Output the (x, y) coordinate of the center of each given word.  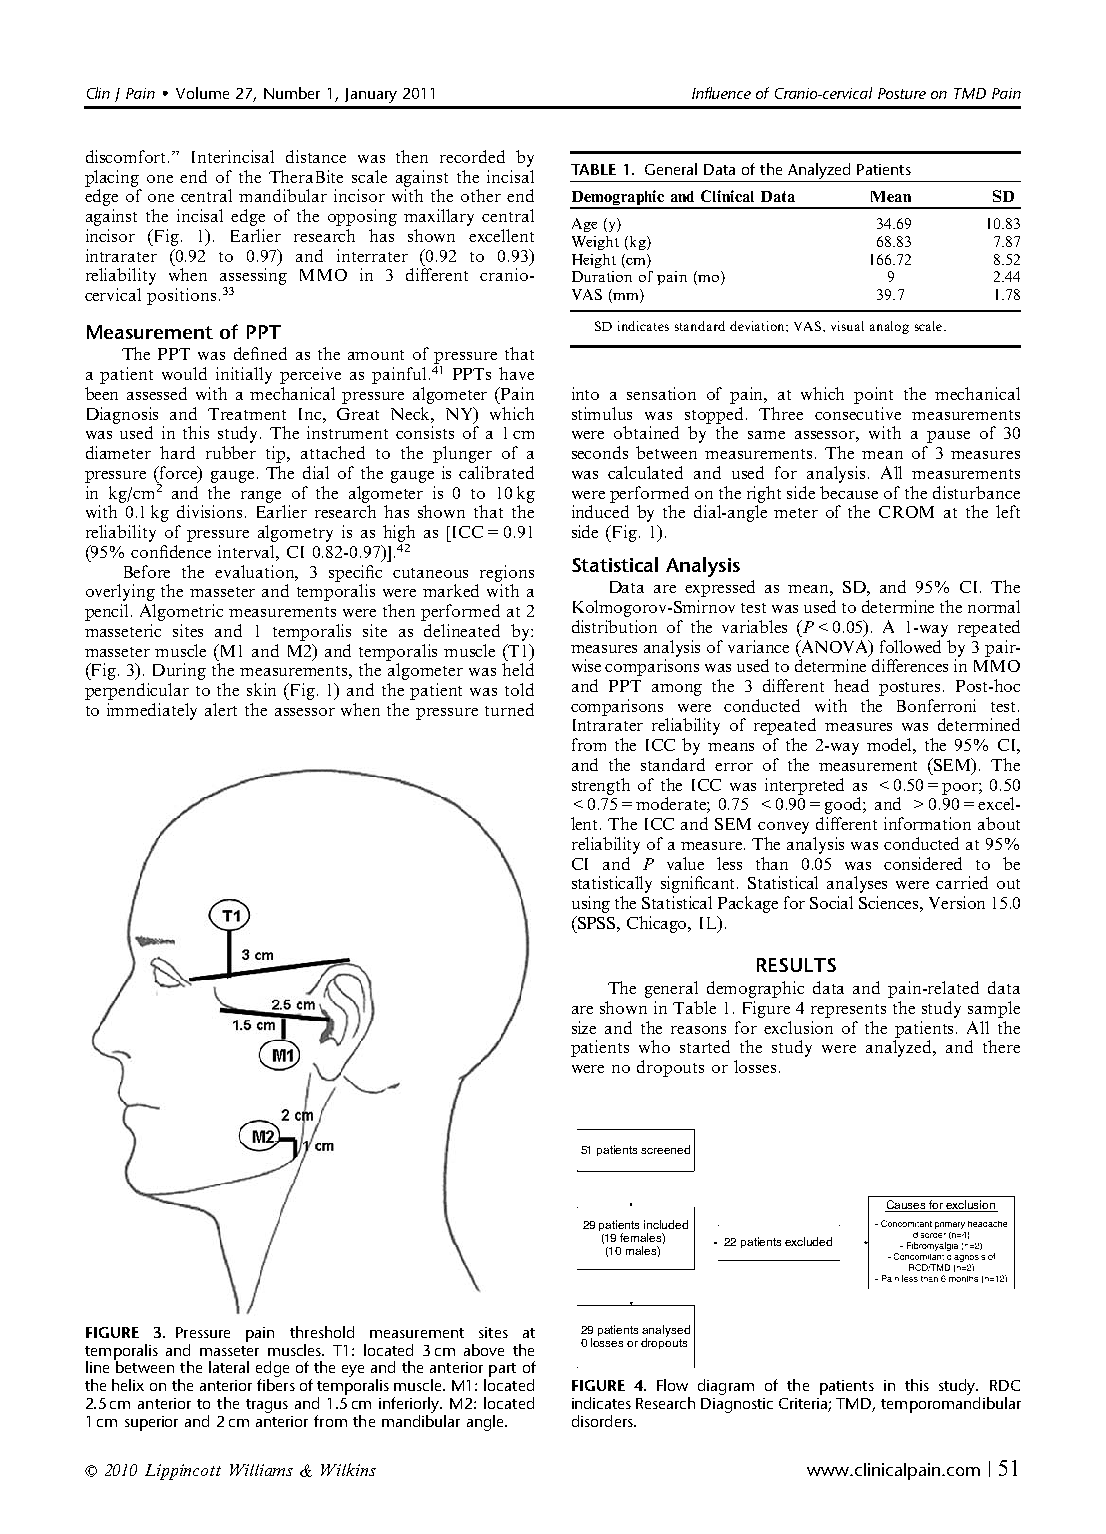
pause (948, 437)
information (927, 823)
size (584, 1027)
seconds (600, 452)
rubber (231, 452)
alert (221, 709)
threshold (322, 1332)
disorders (603, 1421)
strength (601, 786)
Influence (721, 93)
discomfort (127, 156)
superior (151, 1423)
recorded (472, 156)
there (1001, 1046)
